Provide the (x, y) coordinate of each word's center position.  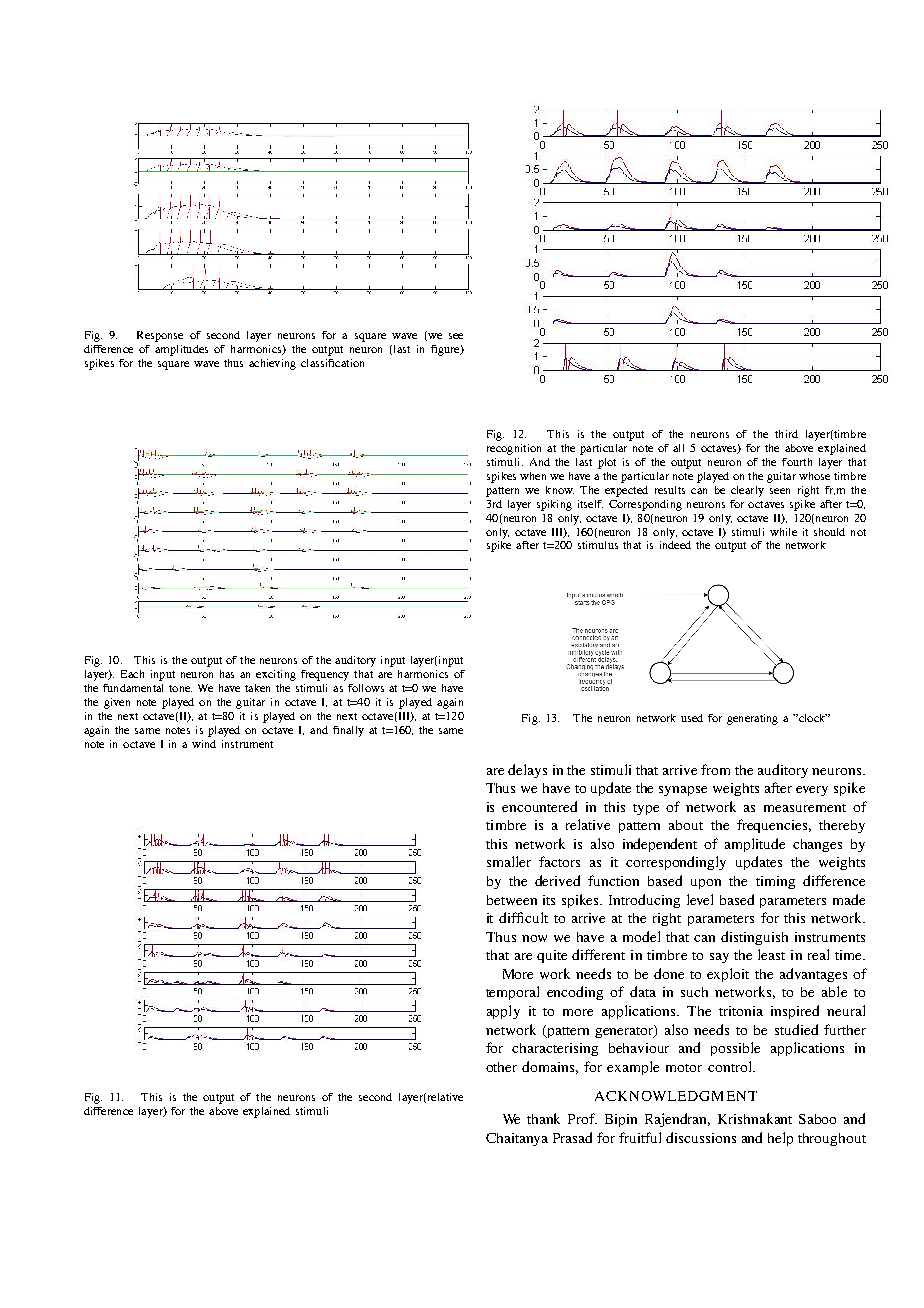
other (501, 1067)
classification (332, 363)
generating (752, 719)
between (512, 900)
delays (527, 771)
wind (204, 744)
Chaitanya (517, 1139)
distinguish (754, 938)
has (227, 674)
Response (160, 336)
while (783, 532)
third (786, 434)
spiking (554, 505)
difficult (523, 917)
